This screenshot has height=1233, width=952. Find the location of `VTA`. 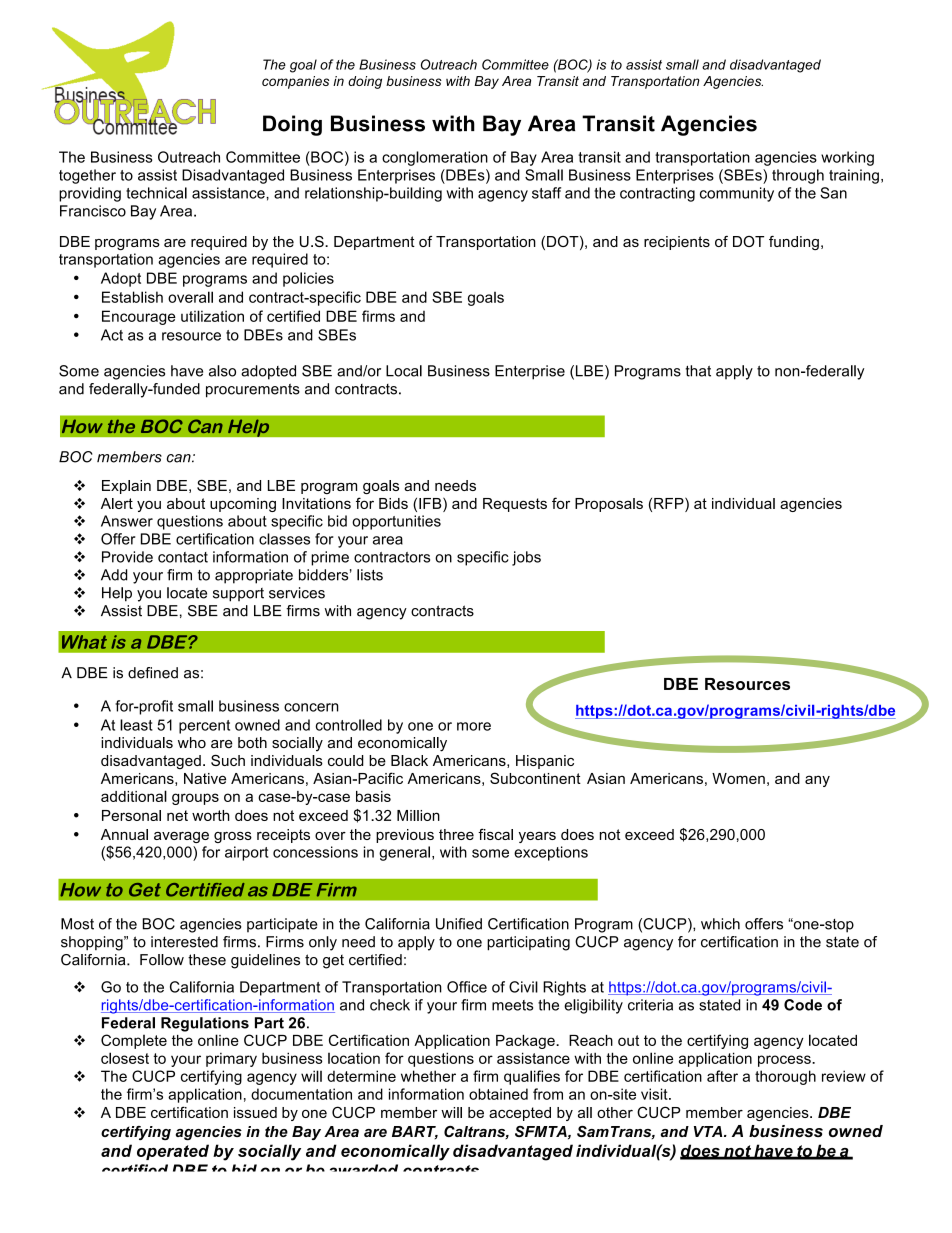

VTA is located at coordinates (709, 1131).
